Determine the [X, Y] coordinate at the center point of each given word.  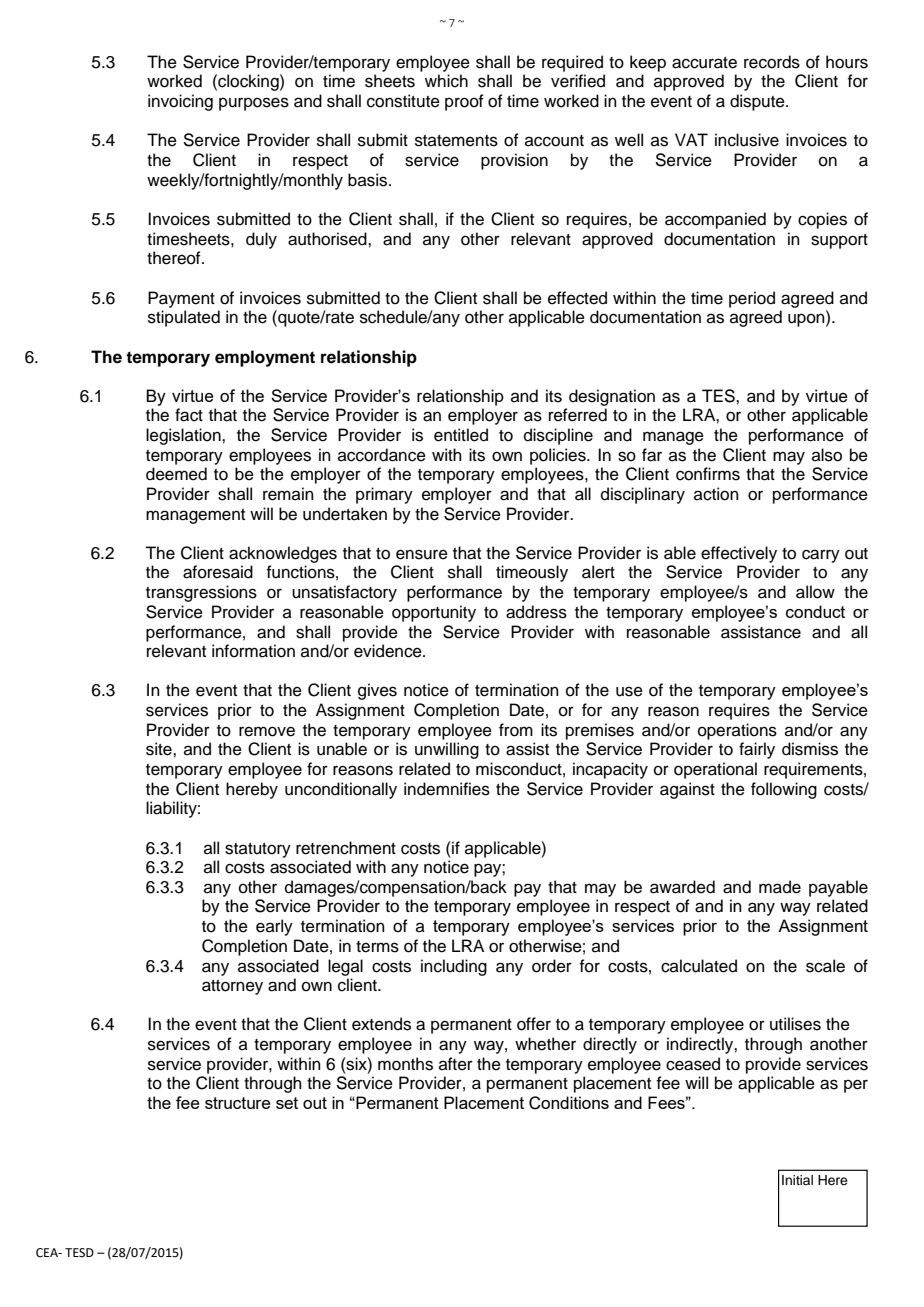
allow [815, 592]
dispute [758, 102]
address [536, 612]
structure [238, 1103]
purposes [254, 104]
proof [464, 102]
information [253, 651]
